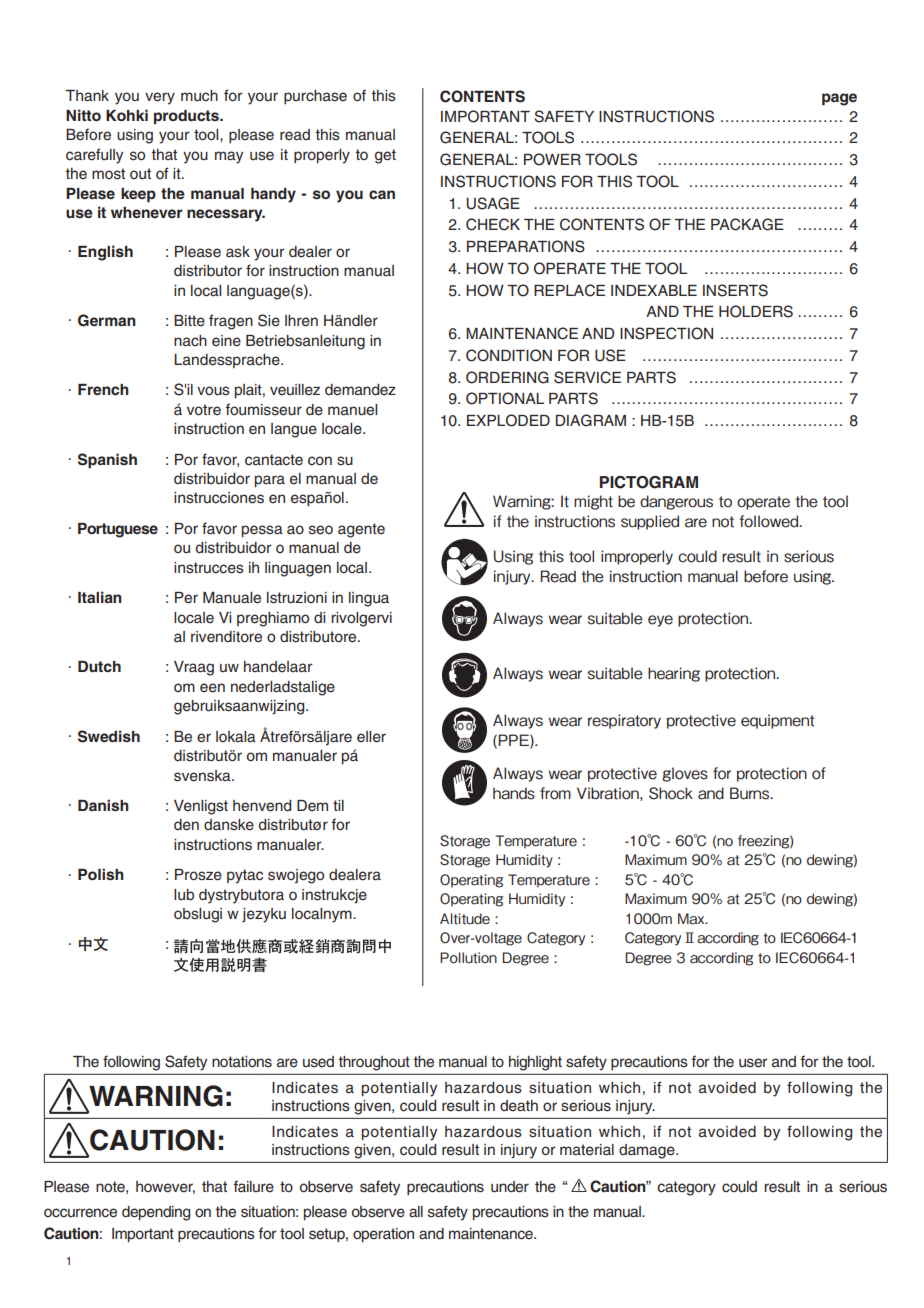  Describe the element at coordinates (510, 1187) in the page. I see `under` at that location.
